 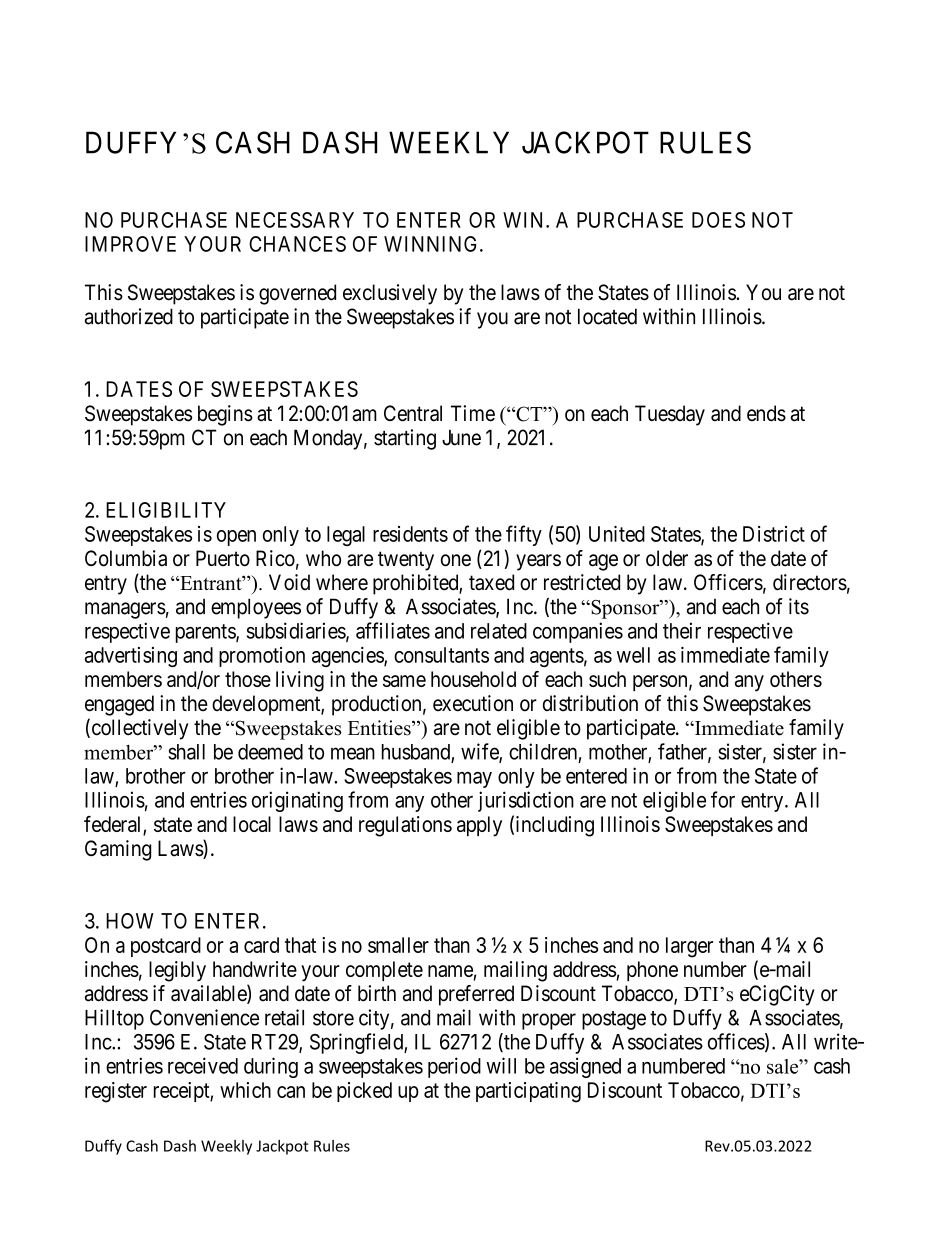 What do you see at coordinates (524, 535) in the screenshot?
I see `fifty` at bounding box center [524, 535].
